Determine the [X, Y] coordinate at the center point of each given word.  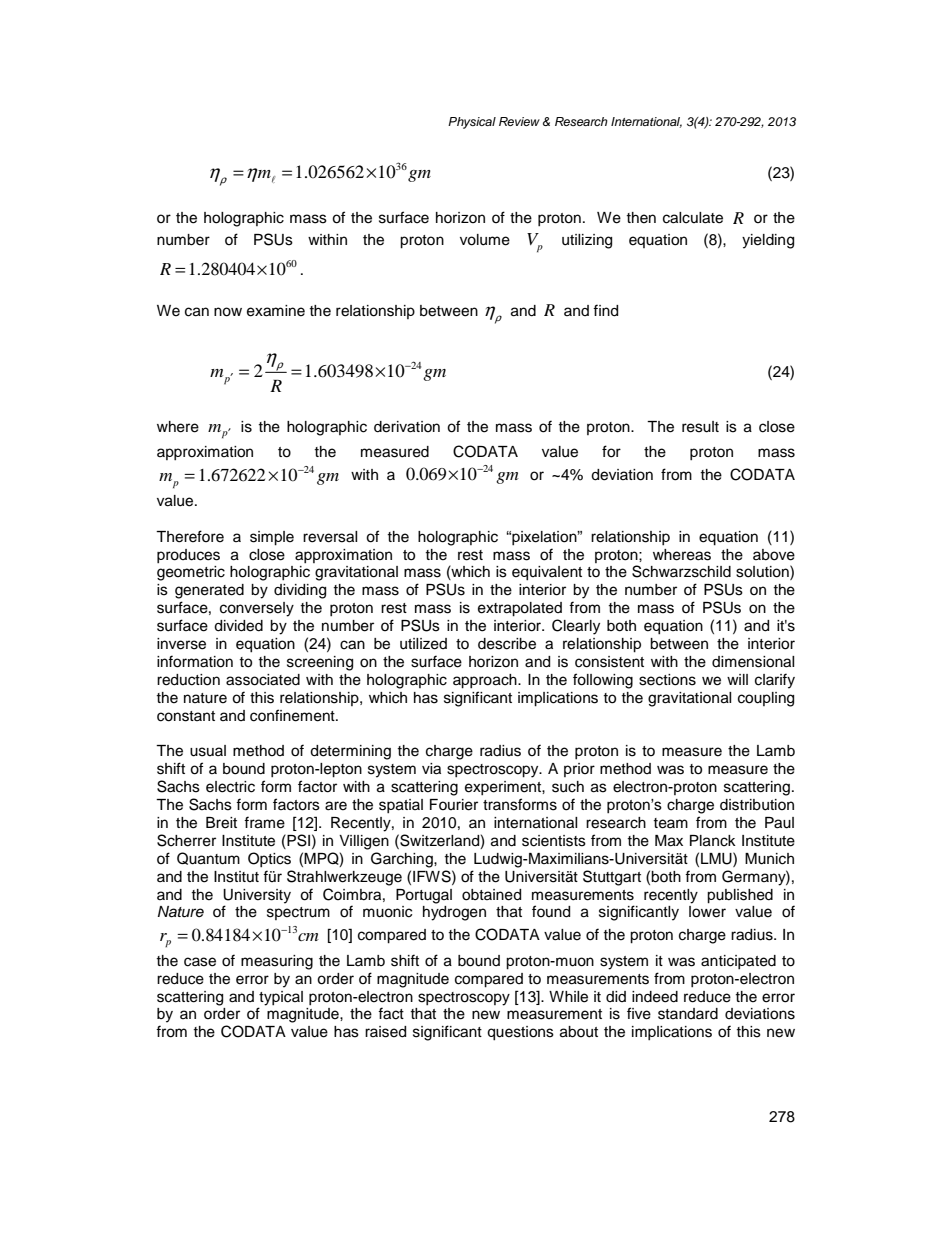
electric [230, 787]
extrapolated [520, 609]
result [700, 427]
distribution [757, 805]
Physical [472, 123]
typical [281, 998]
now [228, 312]
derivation [407, 427]
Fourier [454, 805]
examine [276, 311]
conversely [257, 609]
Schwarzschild [681, 571]
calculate [693, 218]
